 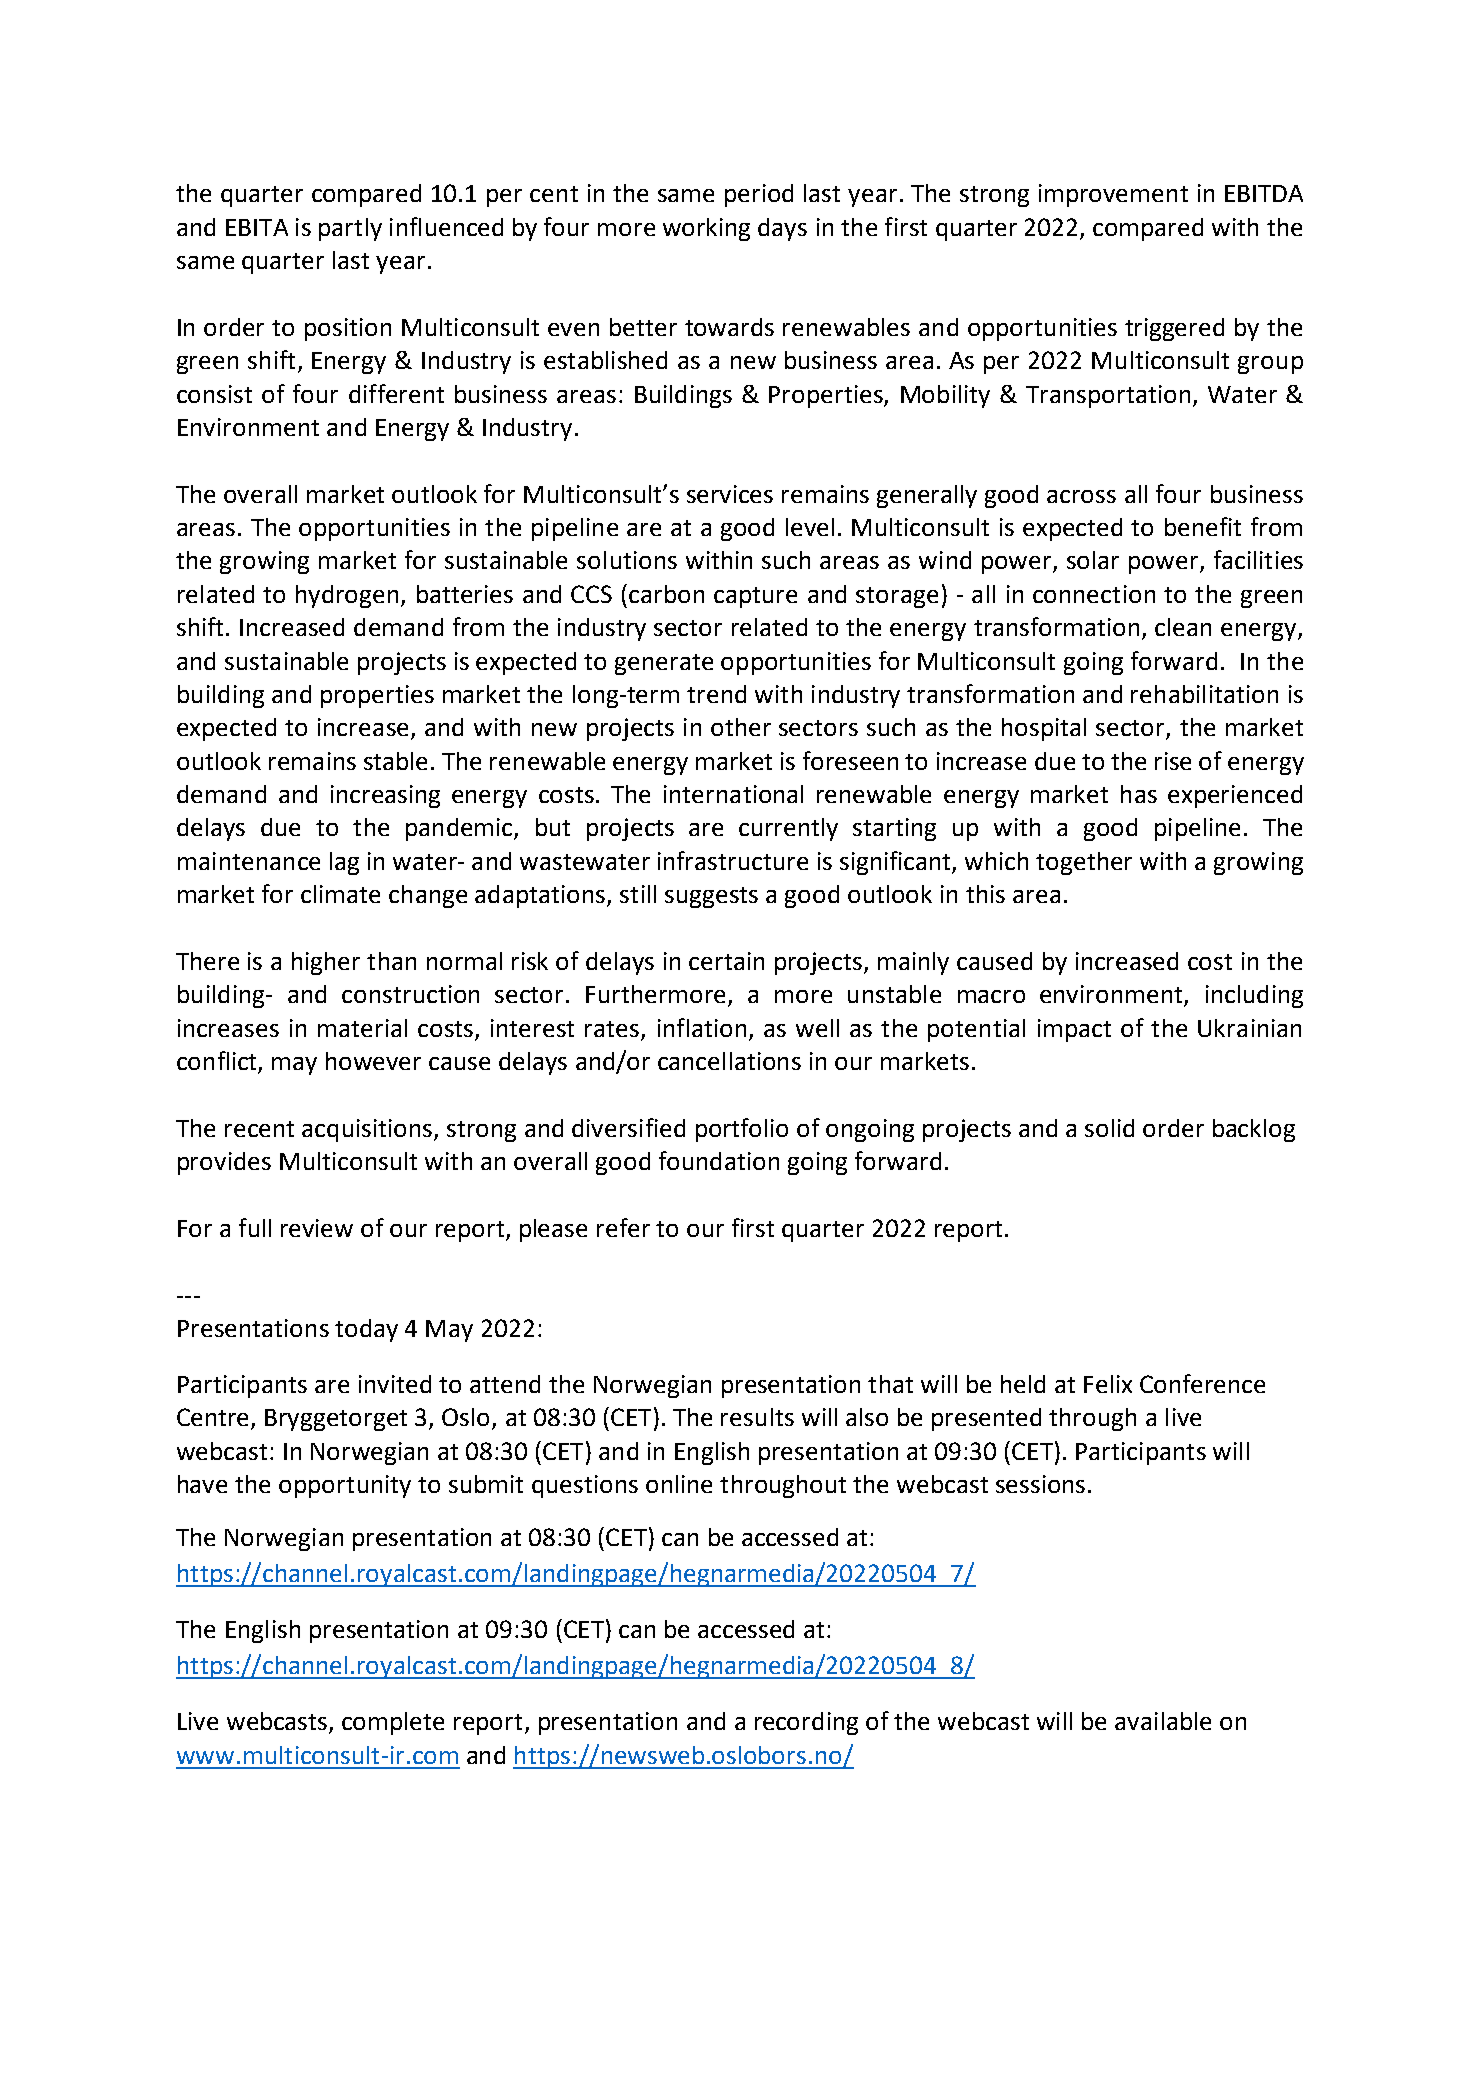 I want to click on partly, so click(x=350, y=229).
